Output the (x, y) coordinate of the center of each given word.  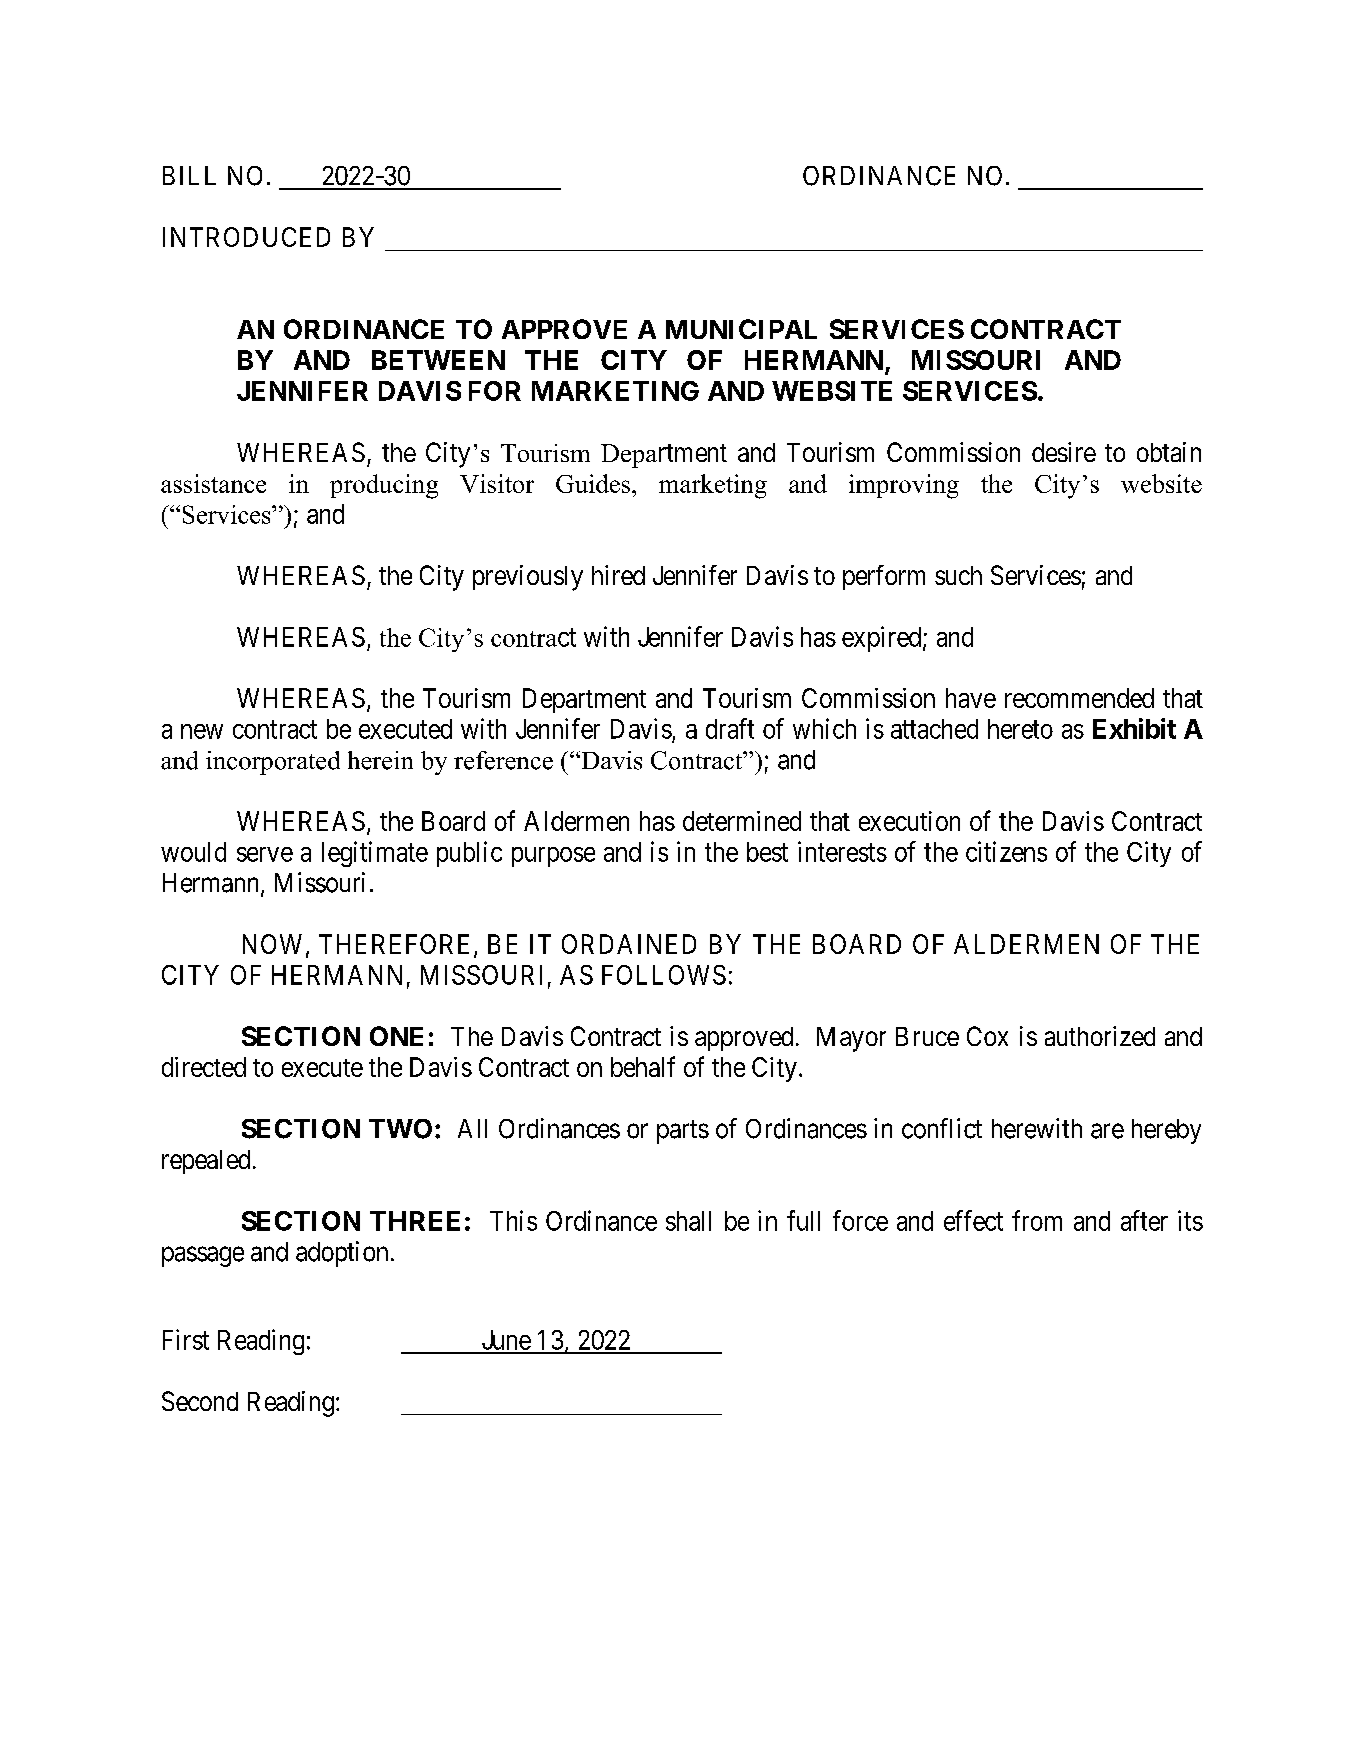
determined (742, 821)
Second (200, 1401)
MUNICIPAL (741, 329)
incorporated (273, 763)
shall (688, 1221)
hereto (1020, 729)
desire (1064, 452)
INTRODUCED (246, 237)
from (1037, 1220)
